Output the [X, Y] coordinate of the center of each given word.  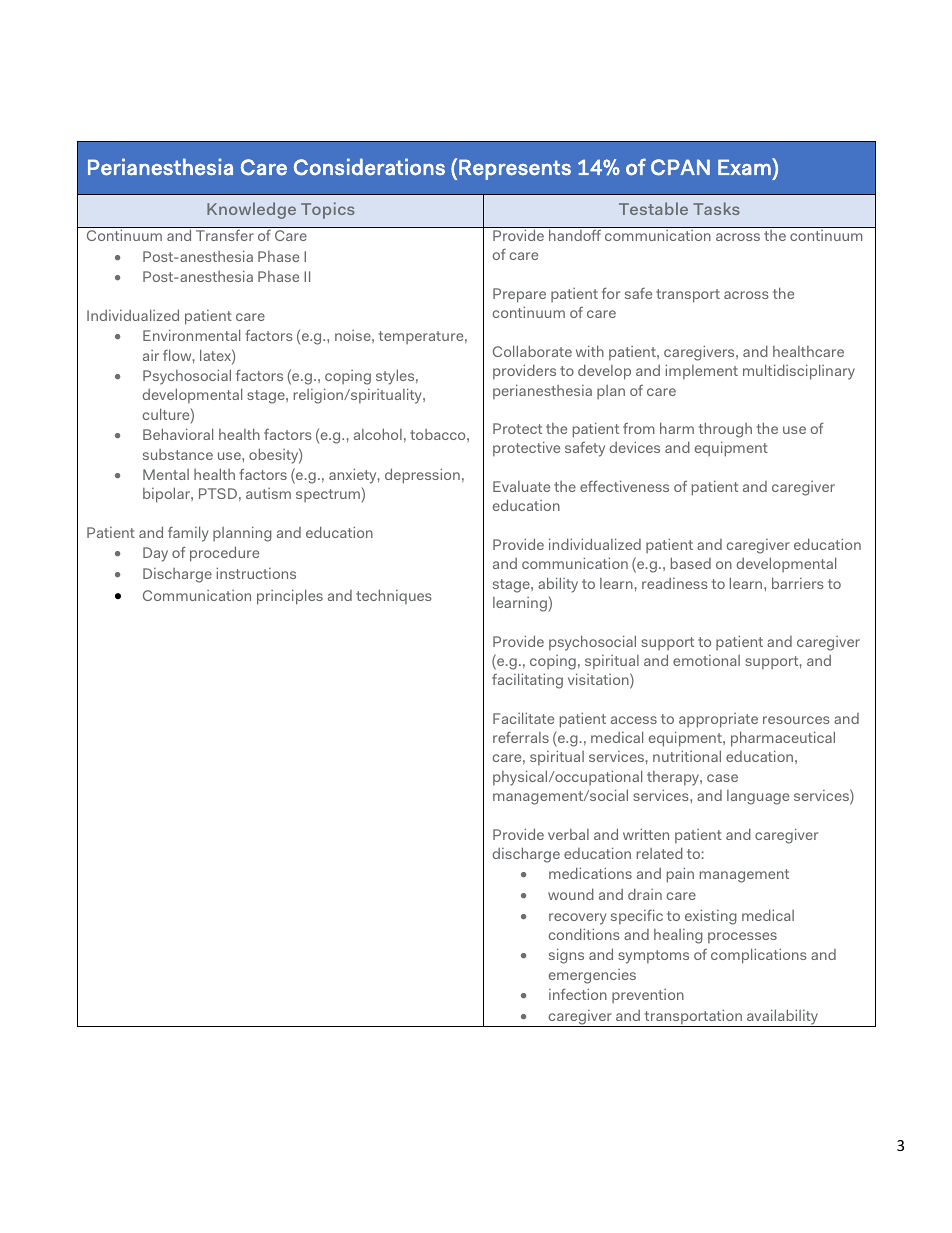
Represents [515, 169]
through [725, 430]
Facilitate [523, 718]
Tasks [716, 208]
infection [578, 994]
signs [566, 956]
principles [290, 597]
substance [178, 454]
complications [759, 956]
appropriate [718, 720]
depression [422, 476]
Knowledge [251, 210]
